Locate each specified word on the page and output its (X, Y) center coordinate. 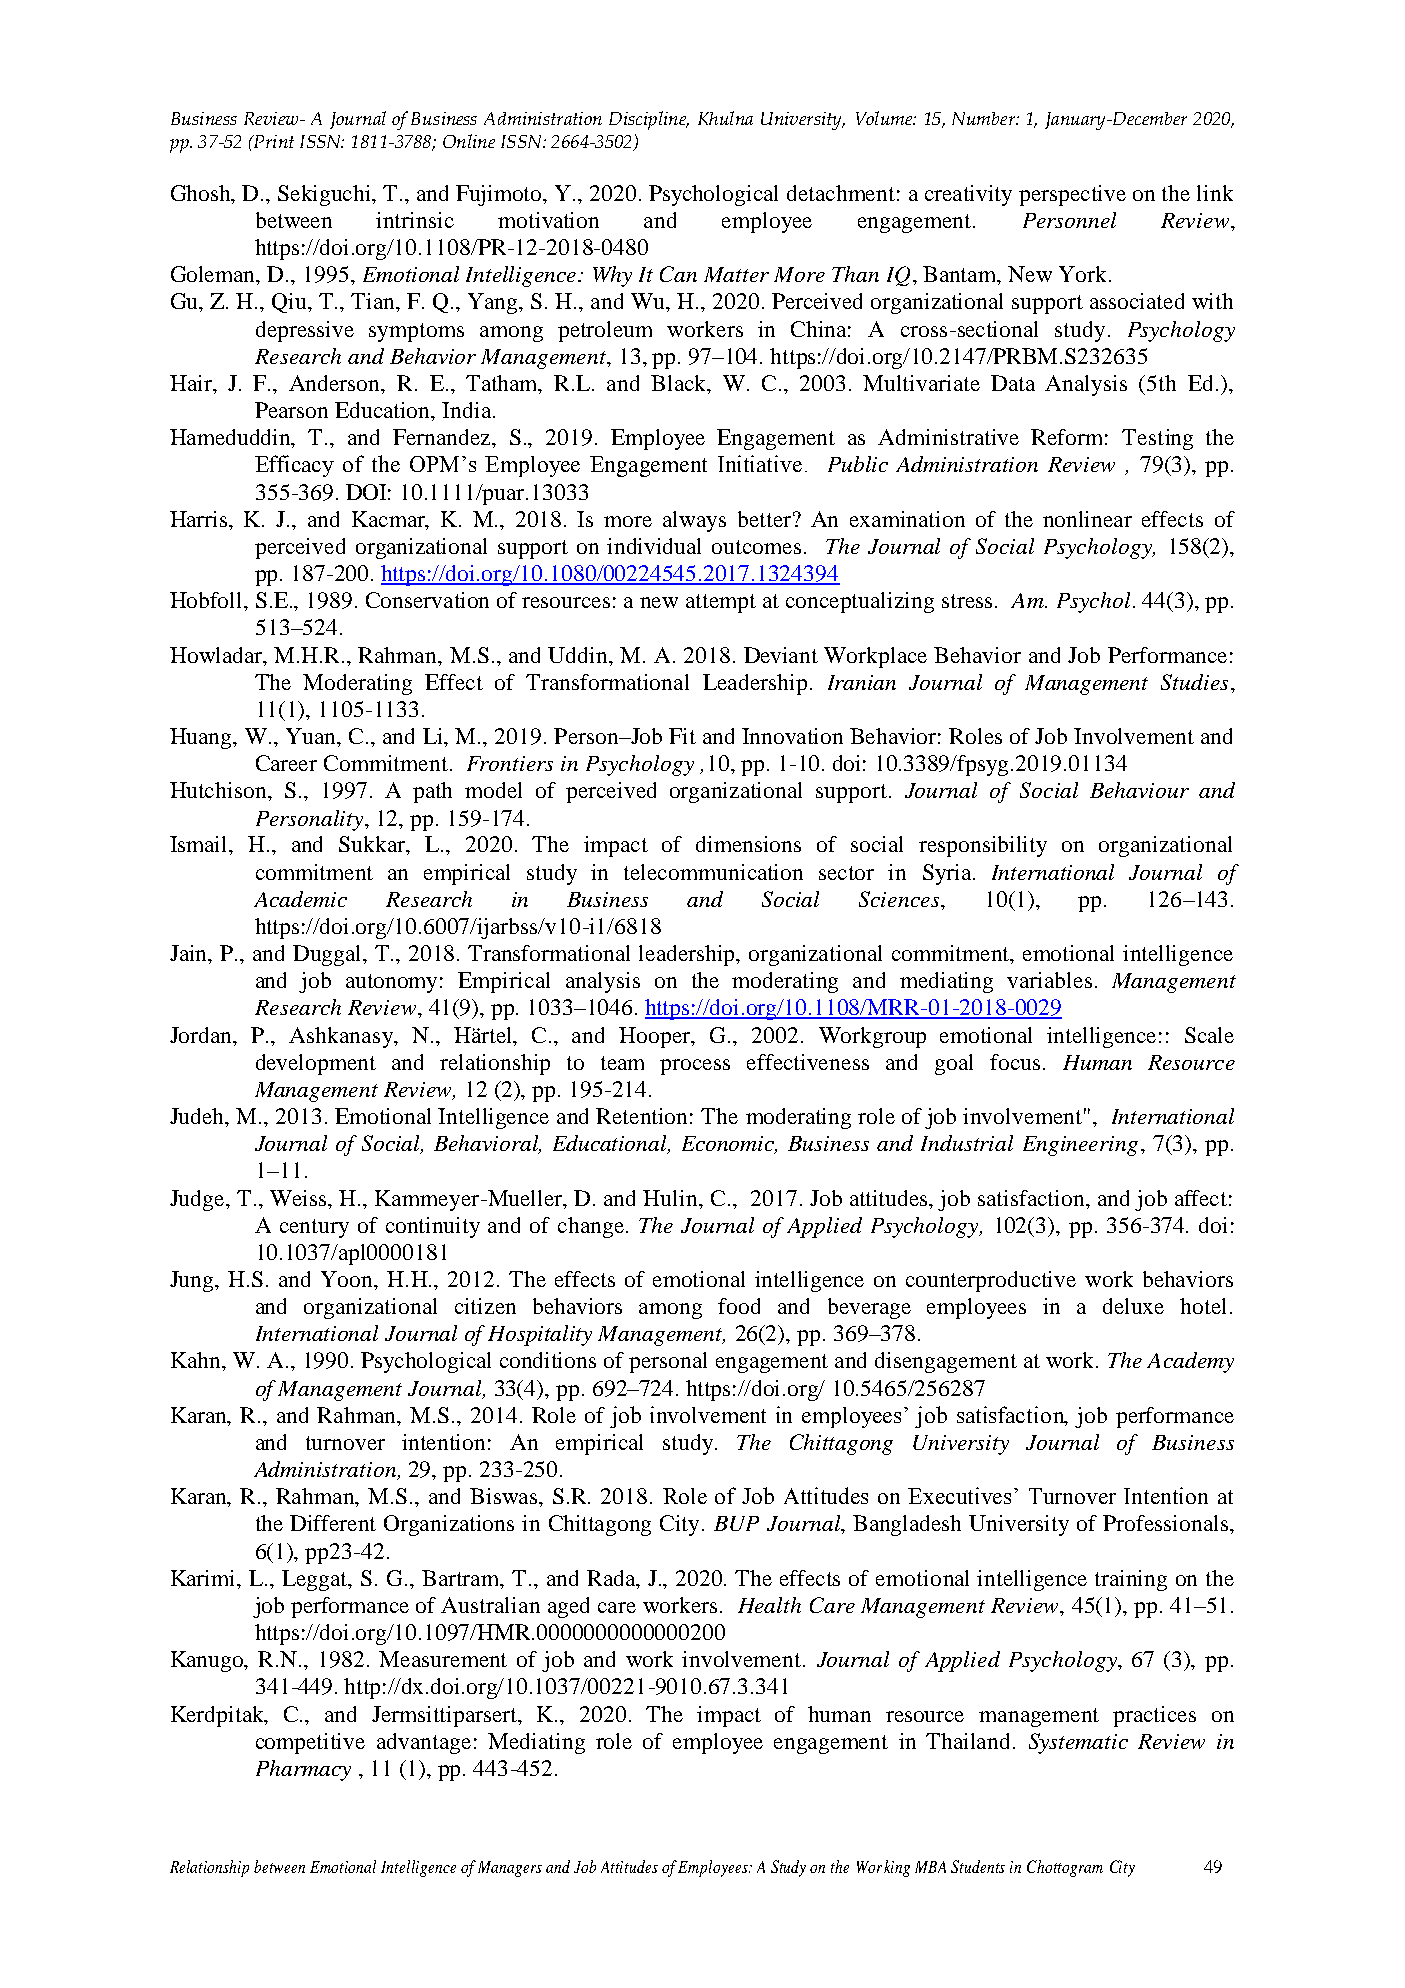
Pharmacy (303, 1770)
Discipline (649, 120)
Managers (510, 1869)
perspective (1072, 195)
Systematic (1078, 1743)
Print (272, 141)
